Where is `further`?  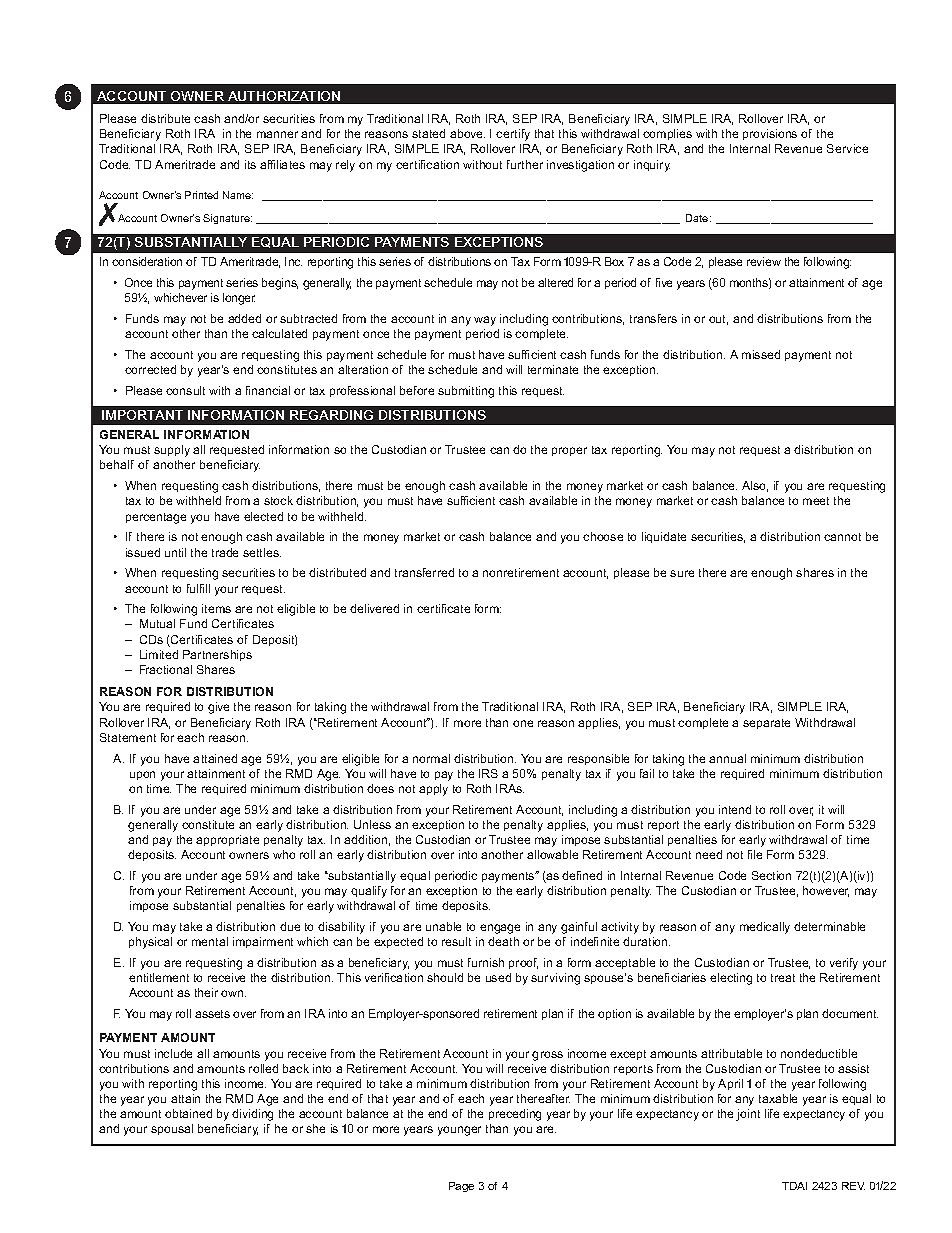 further is located at coordinates (525, 164).
